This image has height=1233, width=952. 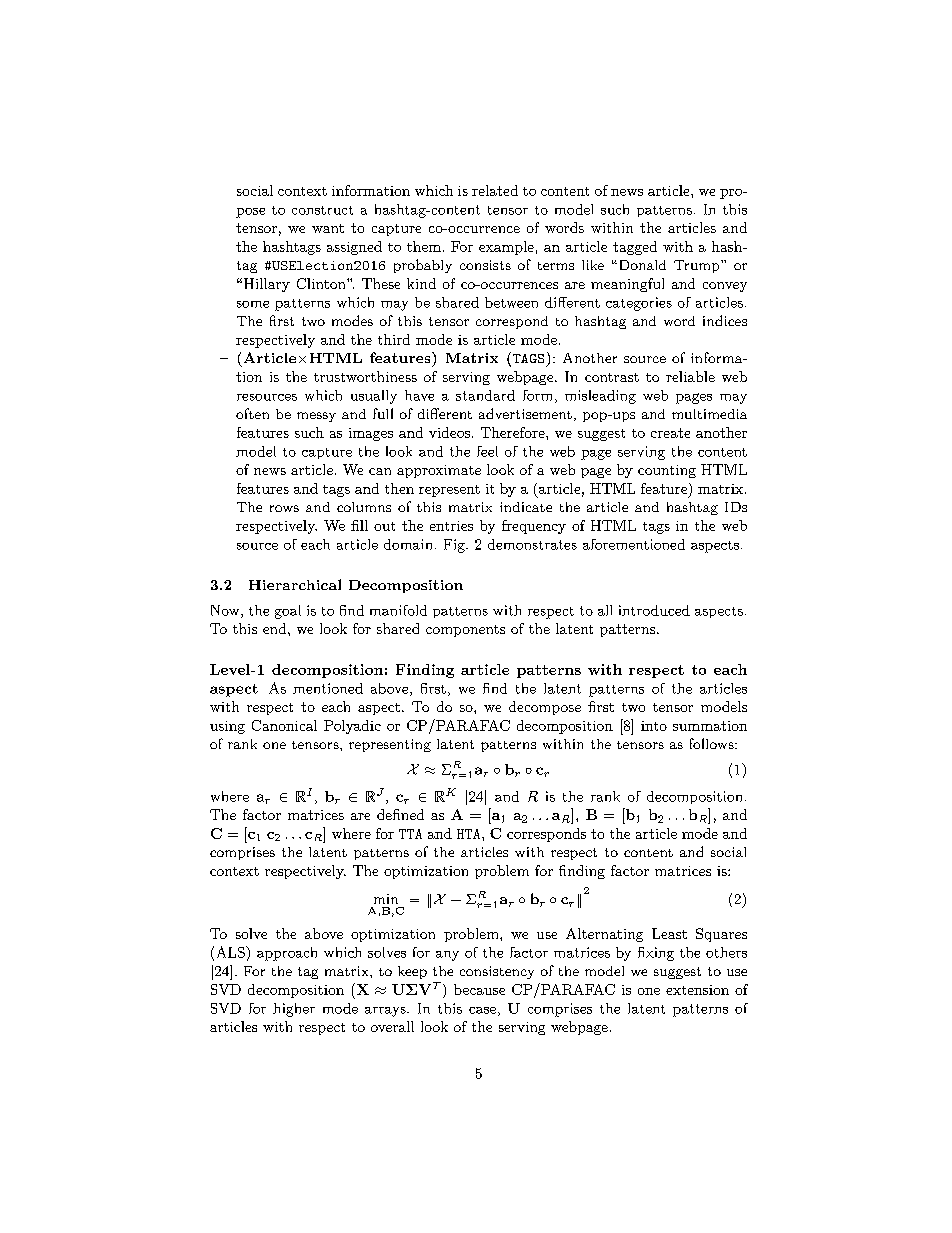 I want to click on related, so click(x=495, y=190).
